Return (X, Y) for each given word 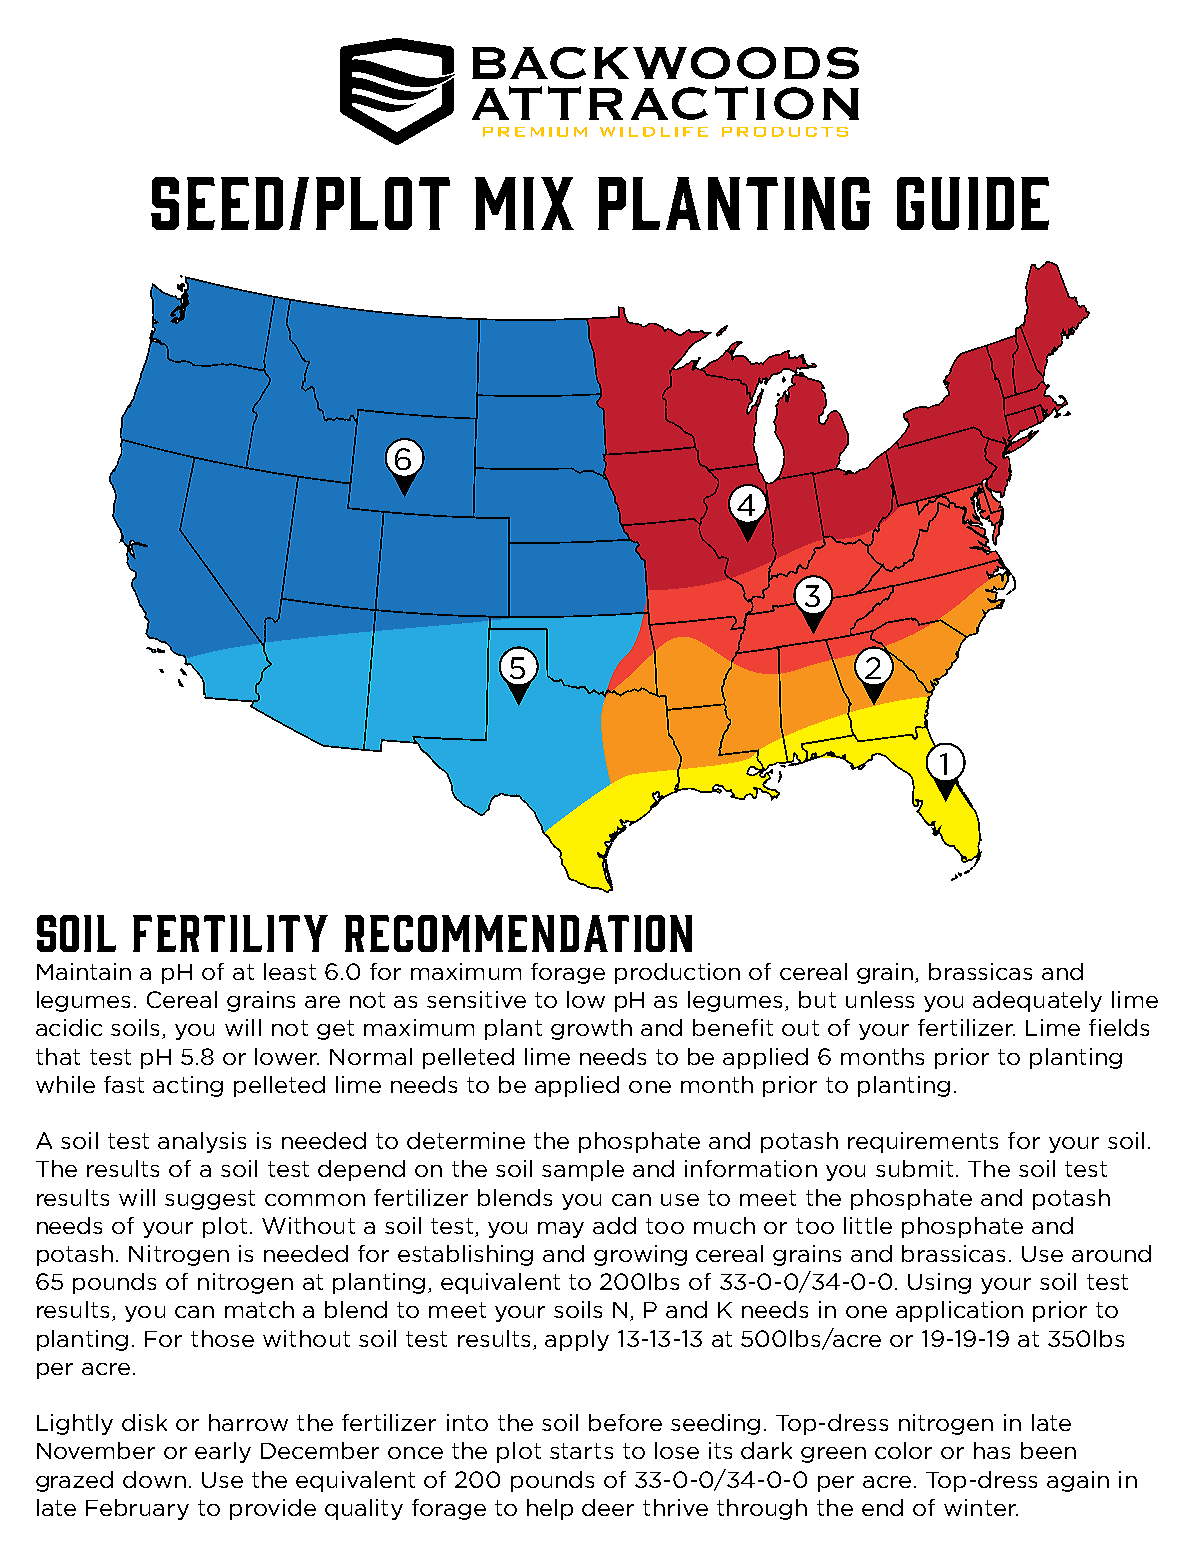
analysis (202, 1142)
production (677, 973)
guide (973, 203)
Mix (524, 203)
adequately (1037, 1001)
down (154, 1479)
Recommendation (518, 933)
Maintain (84, 971)
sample (583, 1170)
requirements (923, 1142)
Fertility (230, 933)
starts (581, 1451)
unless (880, 999)
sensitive (476, 999)
